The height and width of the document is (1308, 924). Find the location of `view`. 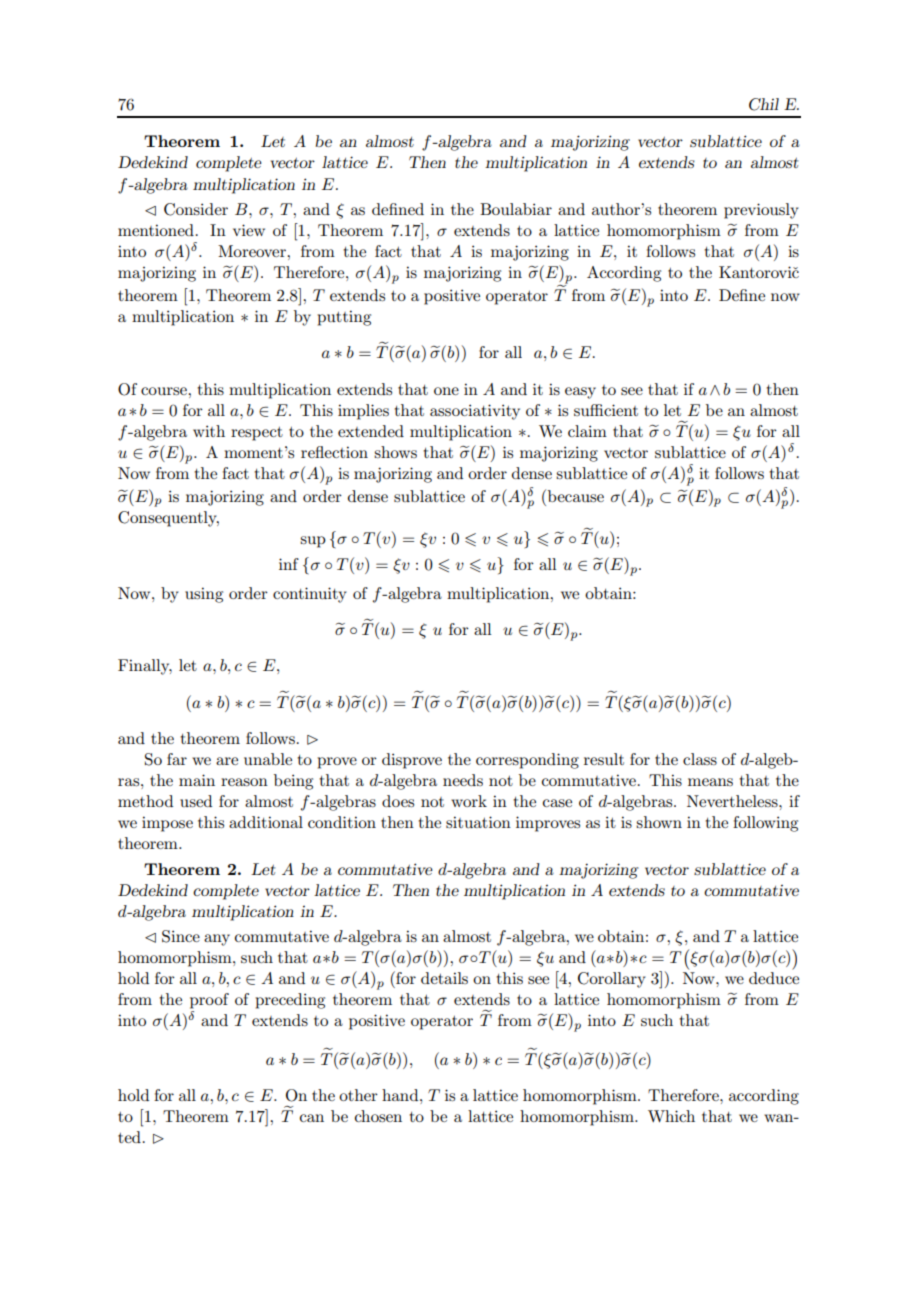

view is located at coordinates (249, 230).
